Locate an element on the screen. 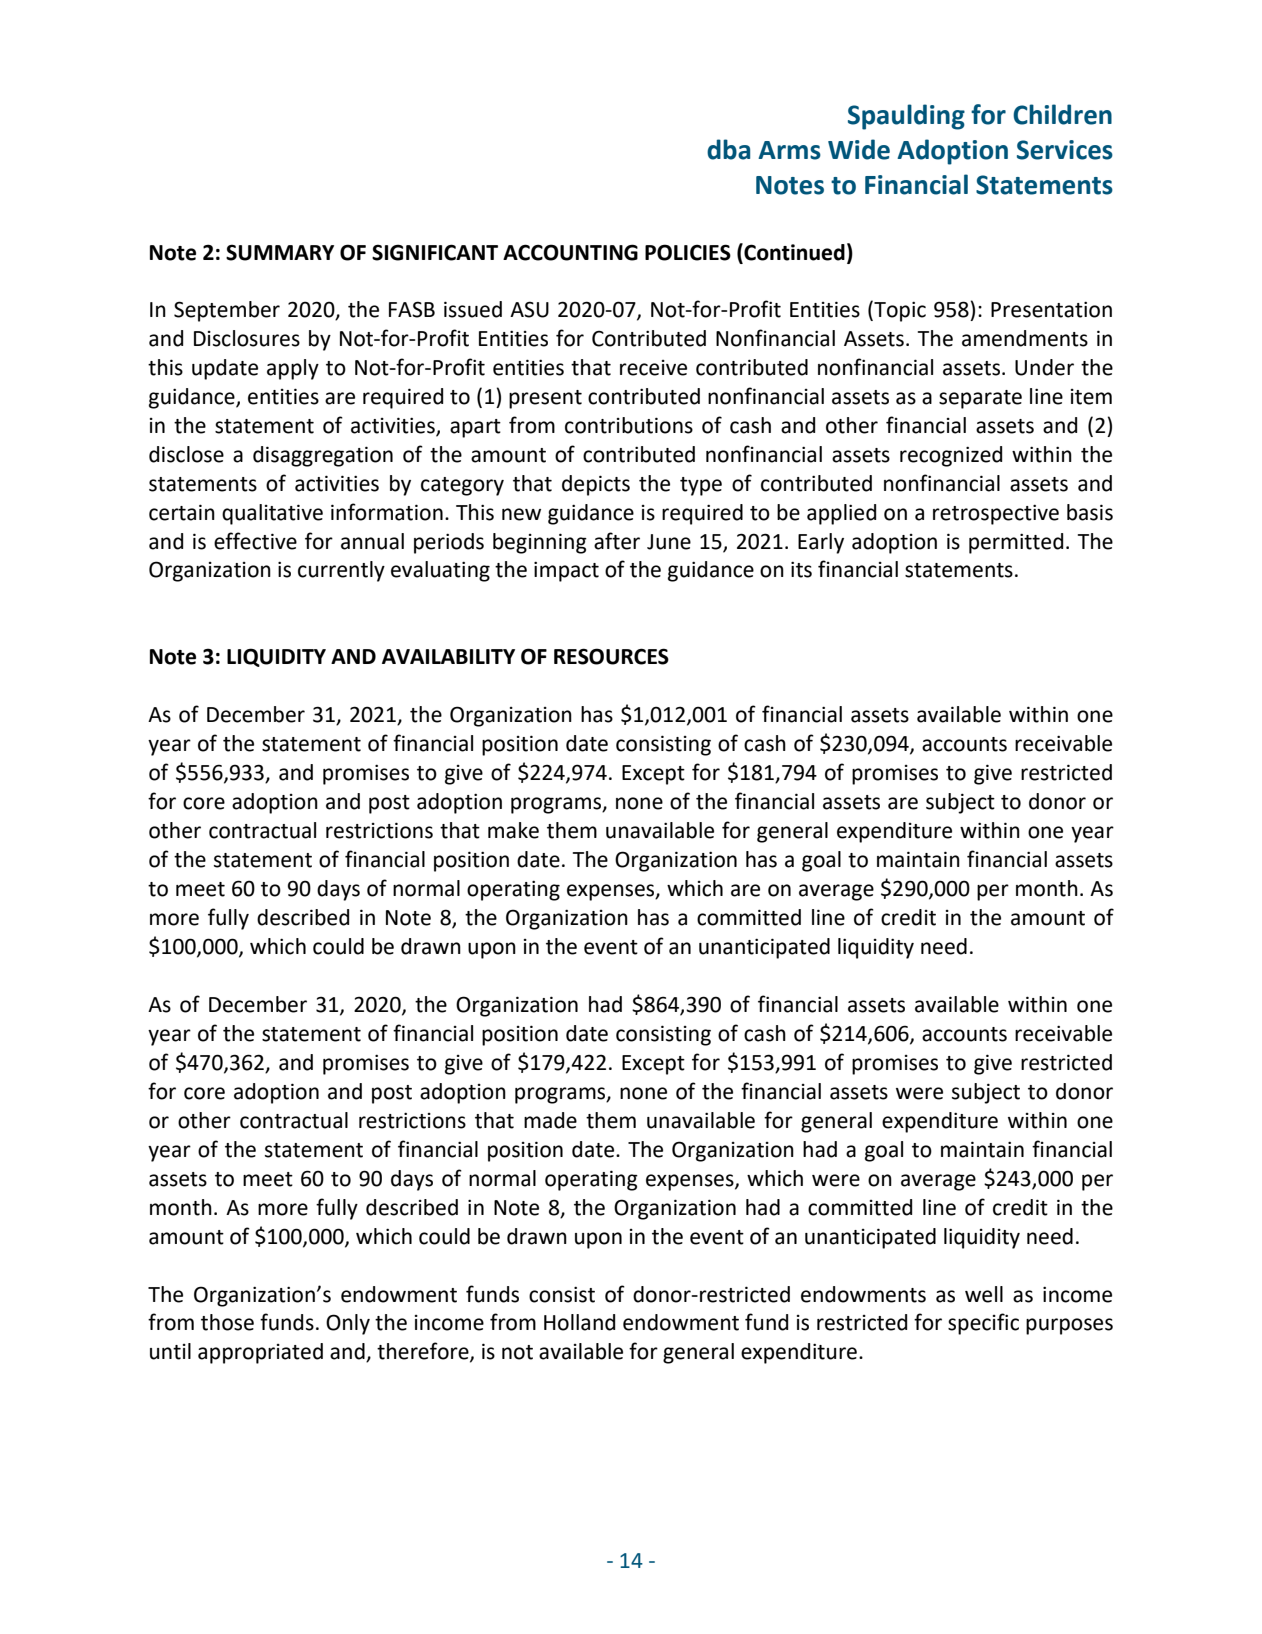 The image size is (1262, 1634). RESOURCES is located at coordinates (611, 656).
